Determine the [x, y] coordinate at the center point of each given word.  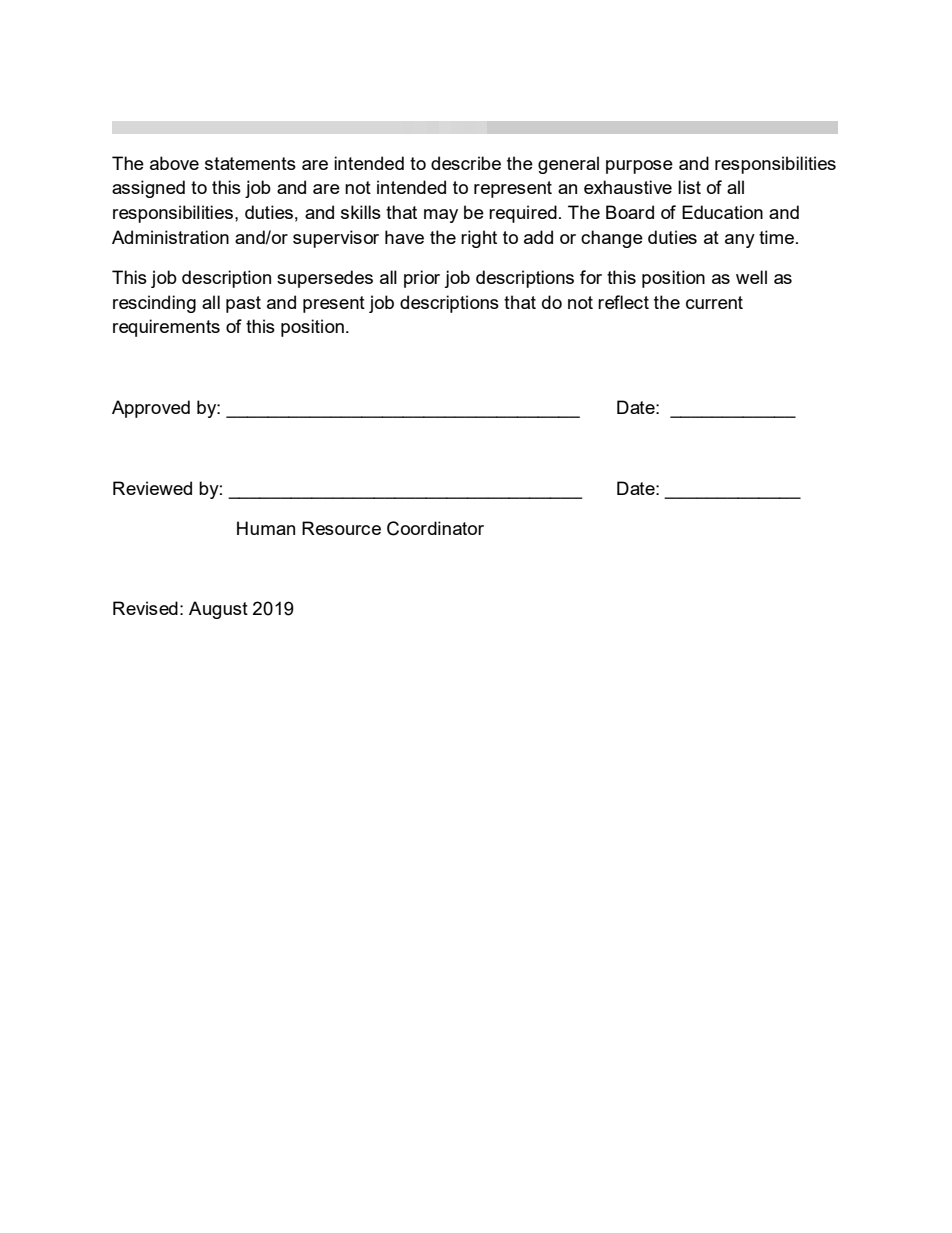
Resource [341, 528]
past [243, 304]
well [751, 277]
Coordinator [435, 528]
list [689, 187]
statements [250, 163]
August [218, 610]
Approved [151, 409]
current [714, 302]
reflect [623, 302]
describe [466, 163]
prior [422, 279]
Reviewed [152, 488]
